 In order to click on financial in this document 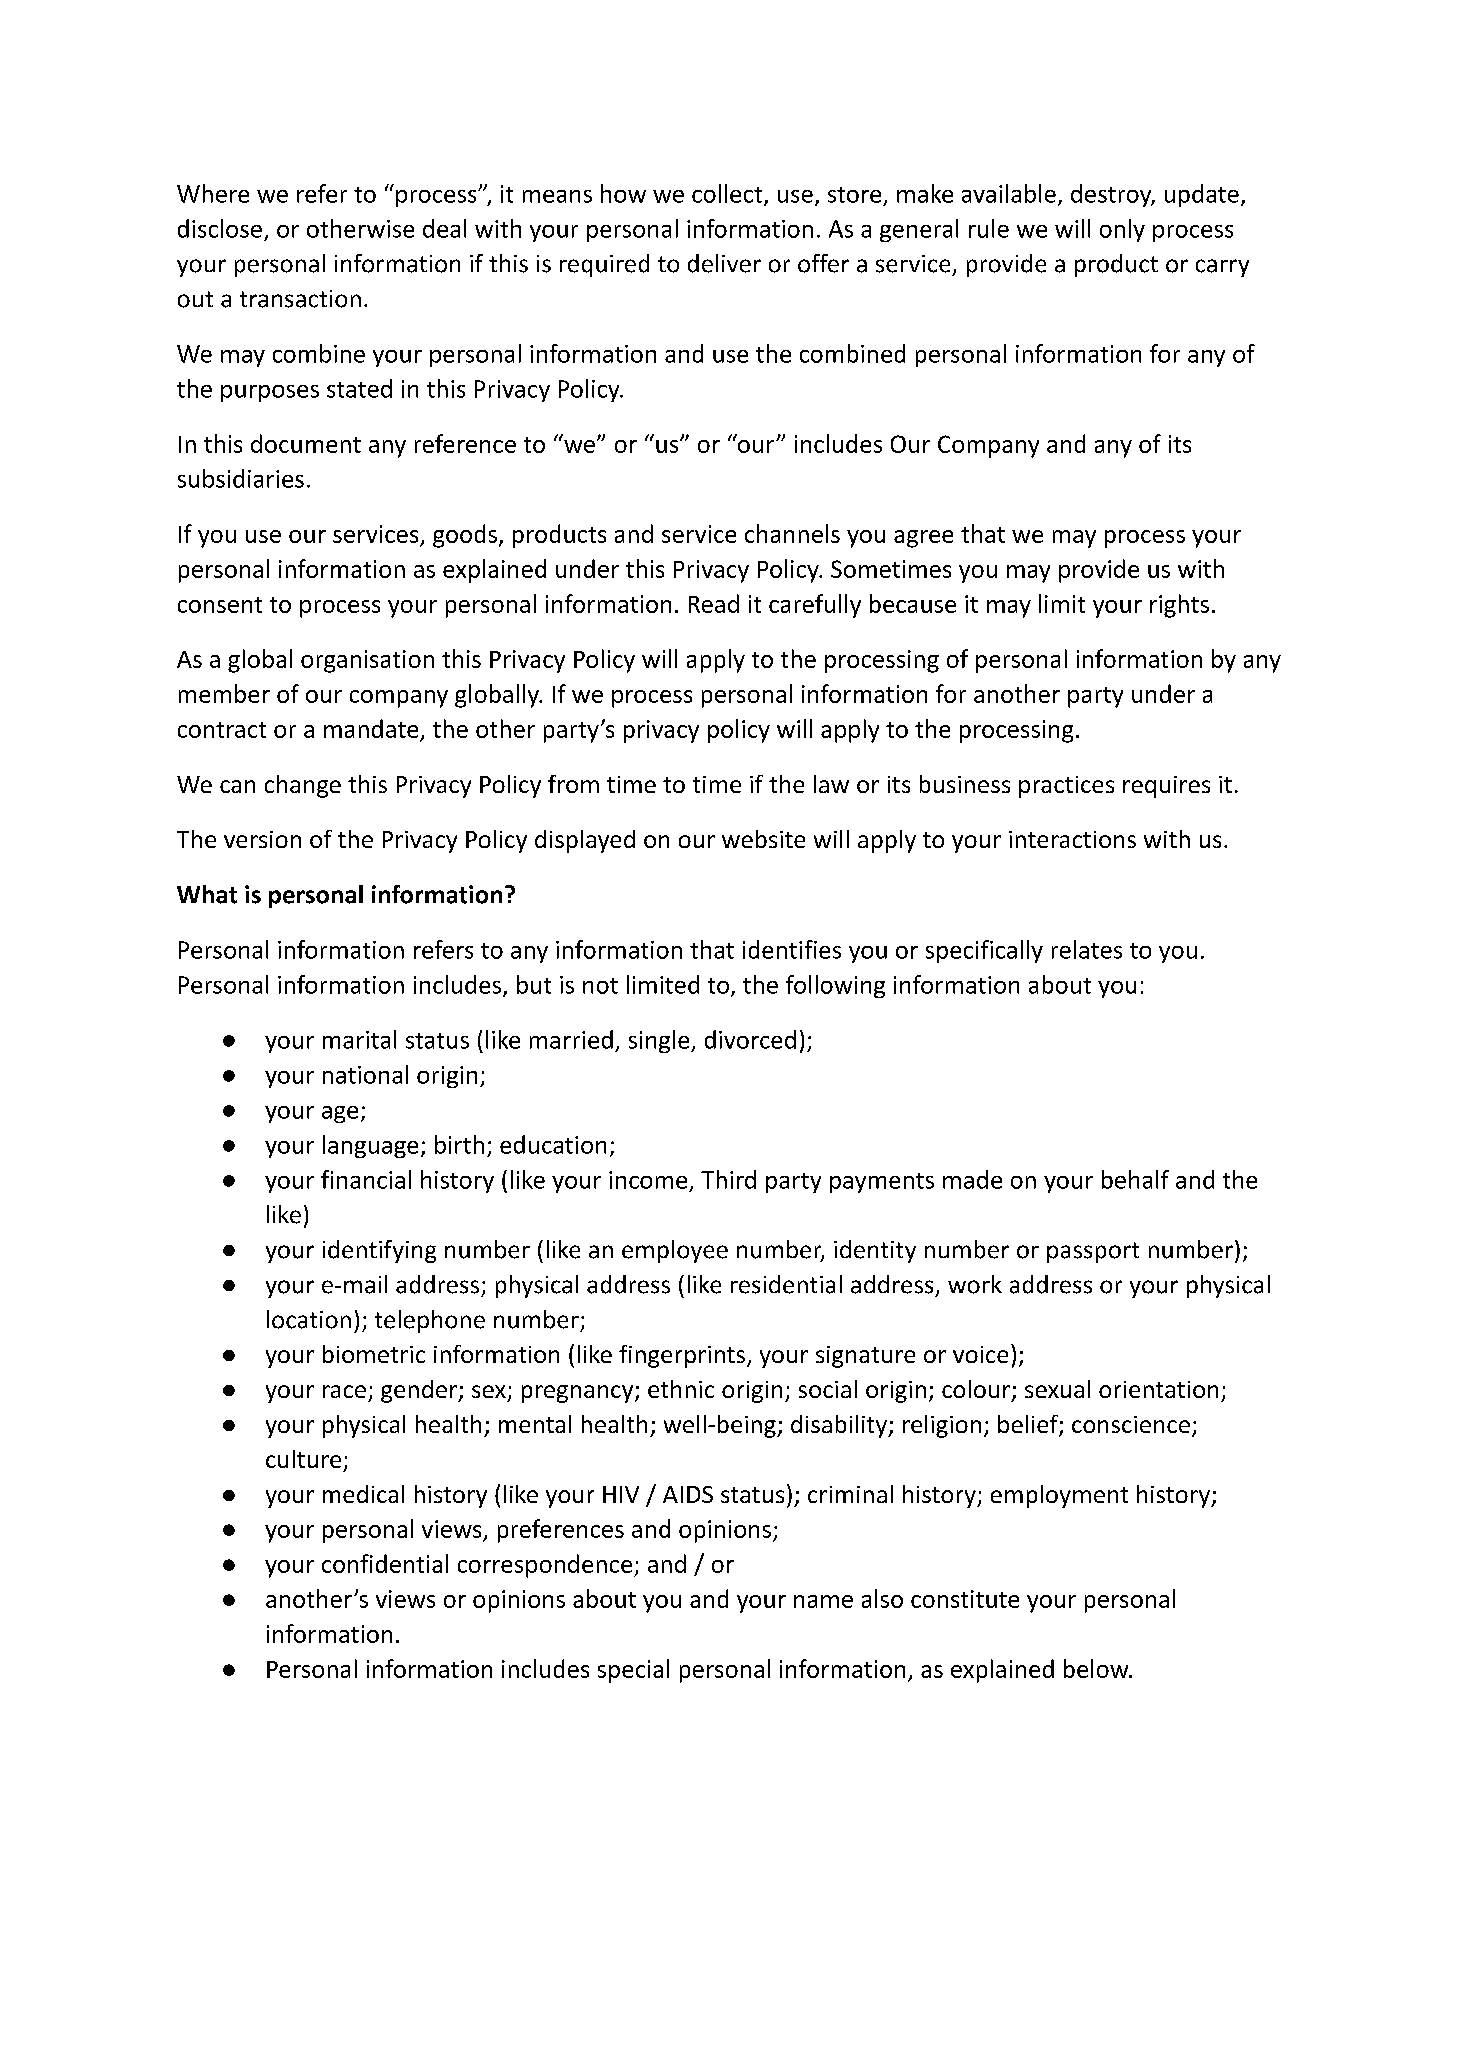, I will do `click(366, 1179)`.
